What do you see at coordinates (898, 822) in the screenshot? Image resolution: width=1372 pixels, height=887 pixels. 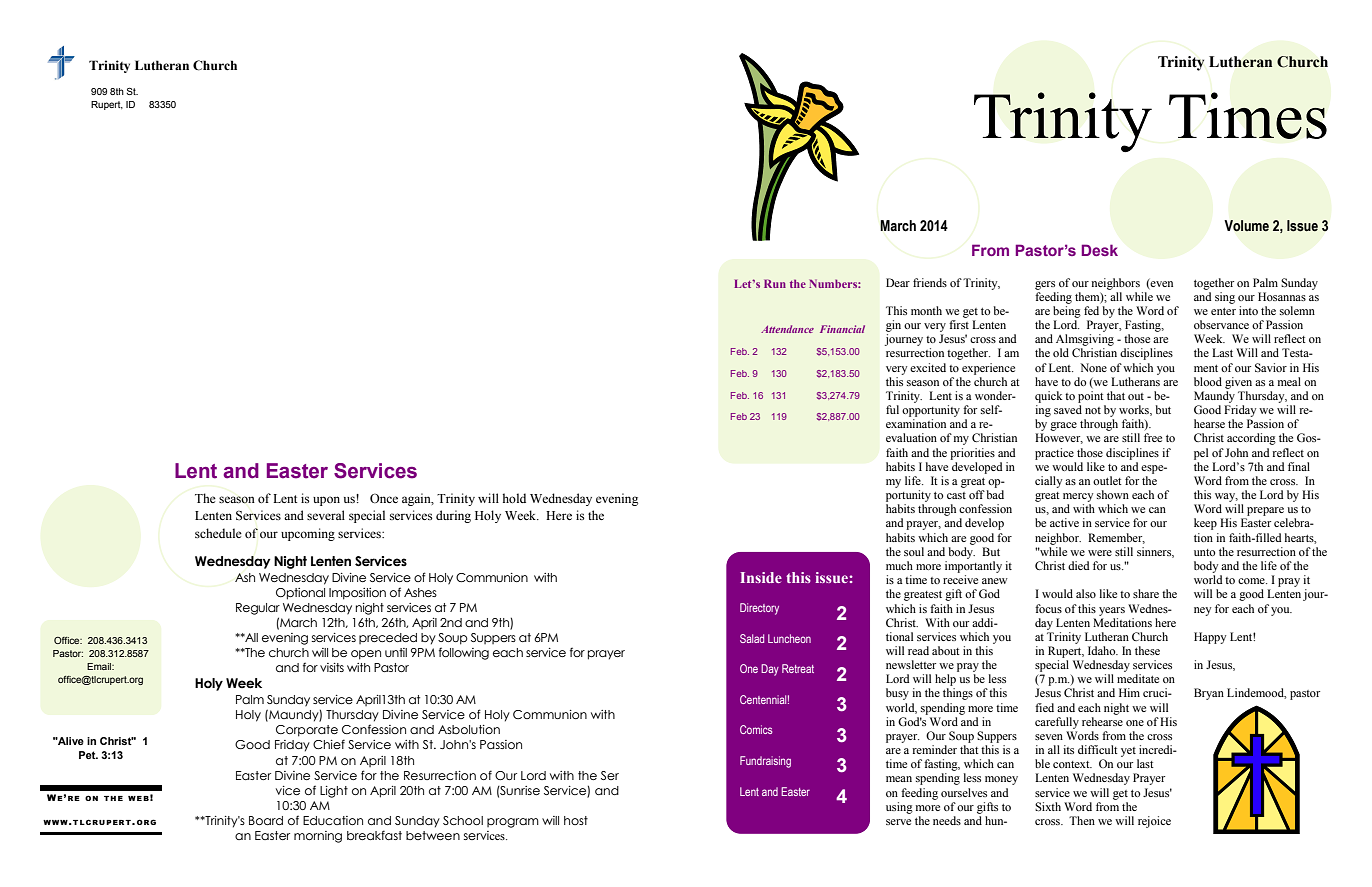 I see `serve` at bounding box center [898, 822].
